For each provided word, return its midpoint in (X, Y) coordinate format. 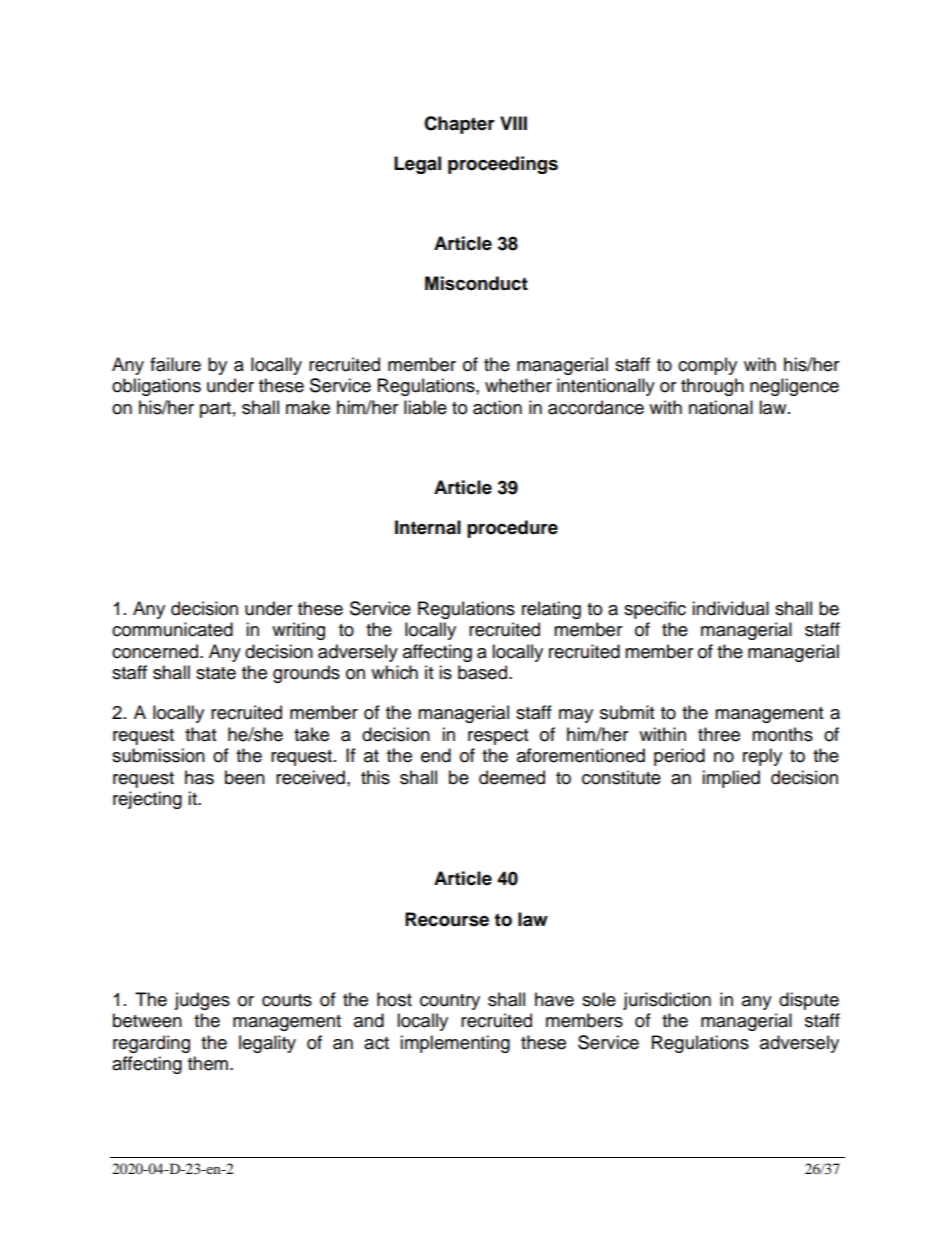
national (721, 407)
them (208, 1063)
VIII (513, 123)
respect (498, 737)
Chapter (459, 125)
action (497, 407)
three (719, 734)
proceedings (503, 165)
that (200, 734)
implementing (455, 1044)
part (215, 410)
